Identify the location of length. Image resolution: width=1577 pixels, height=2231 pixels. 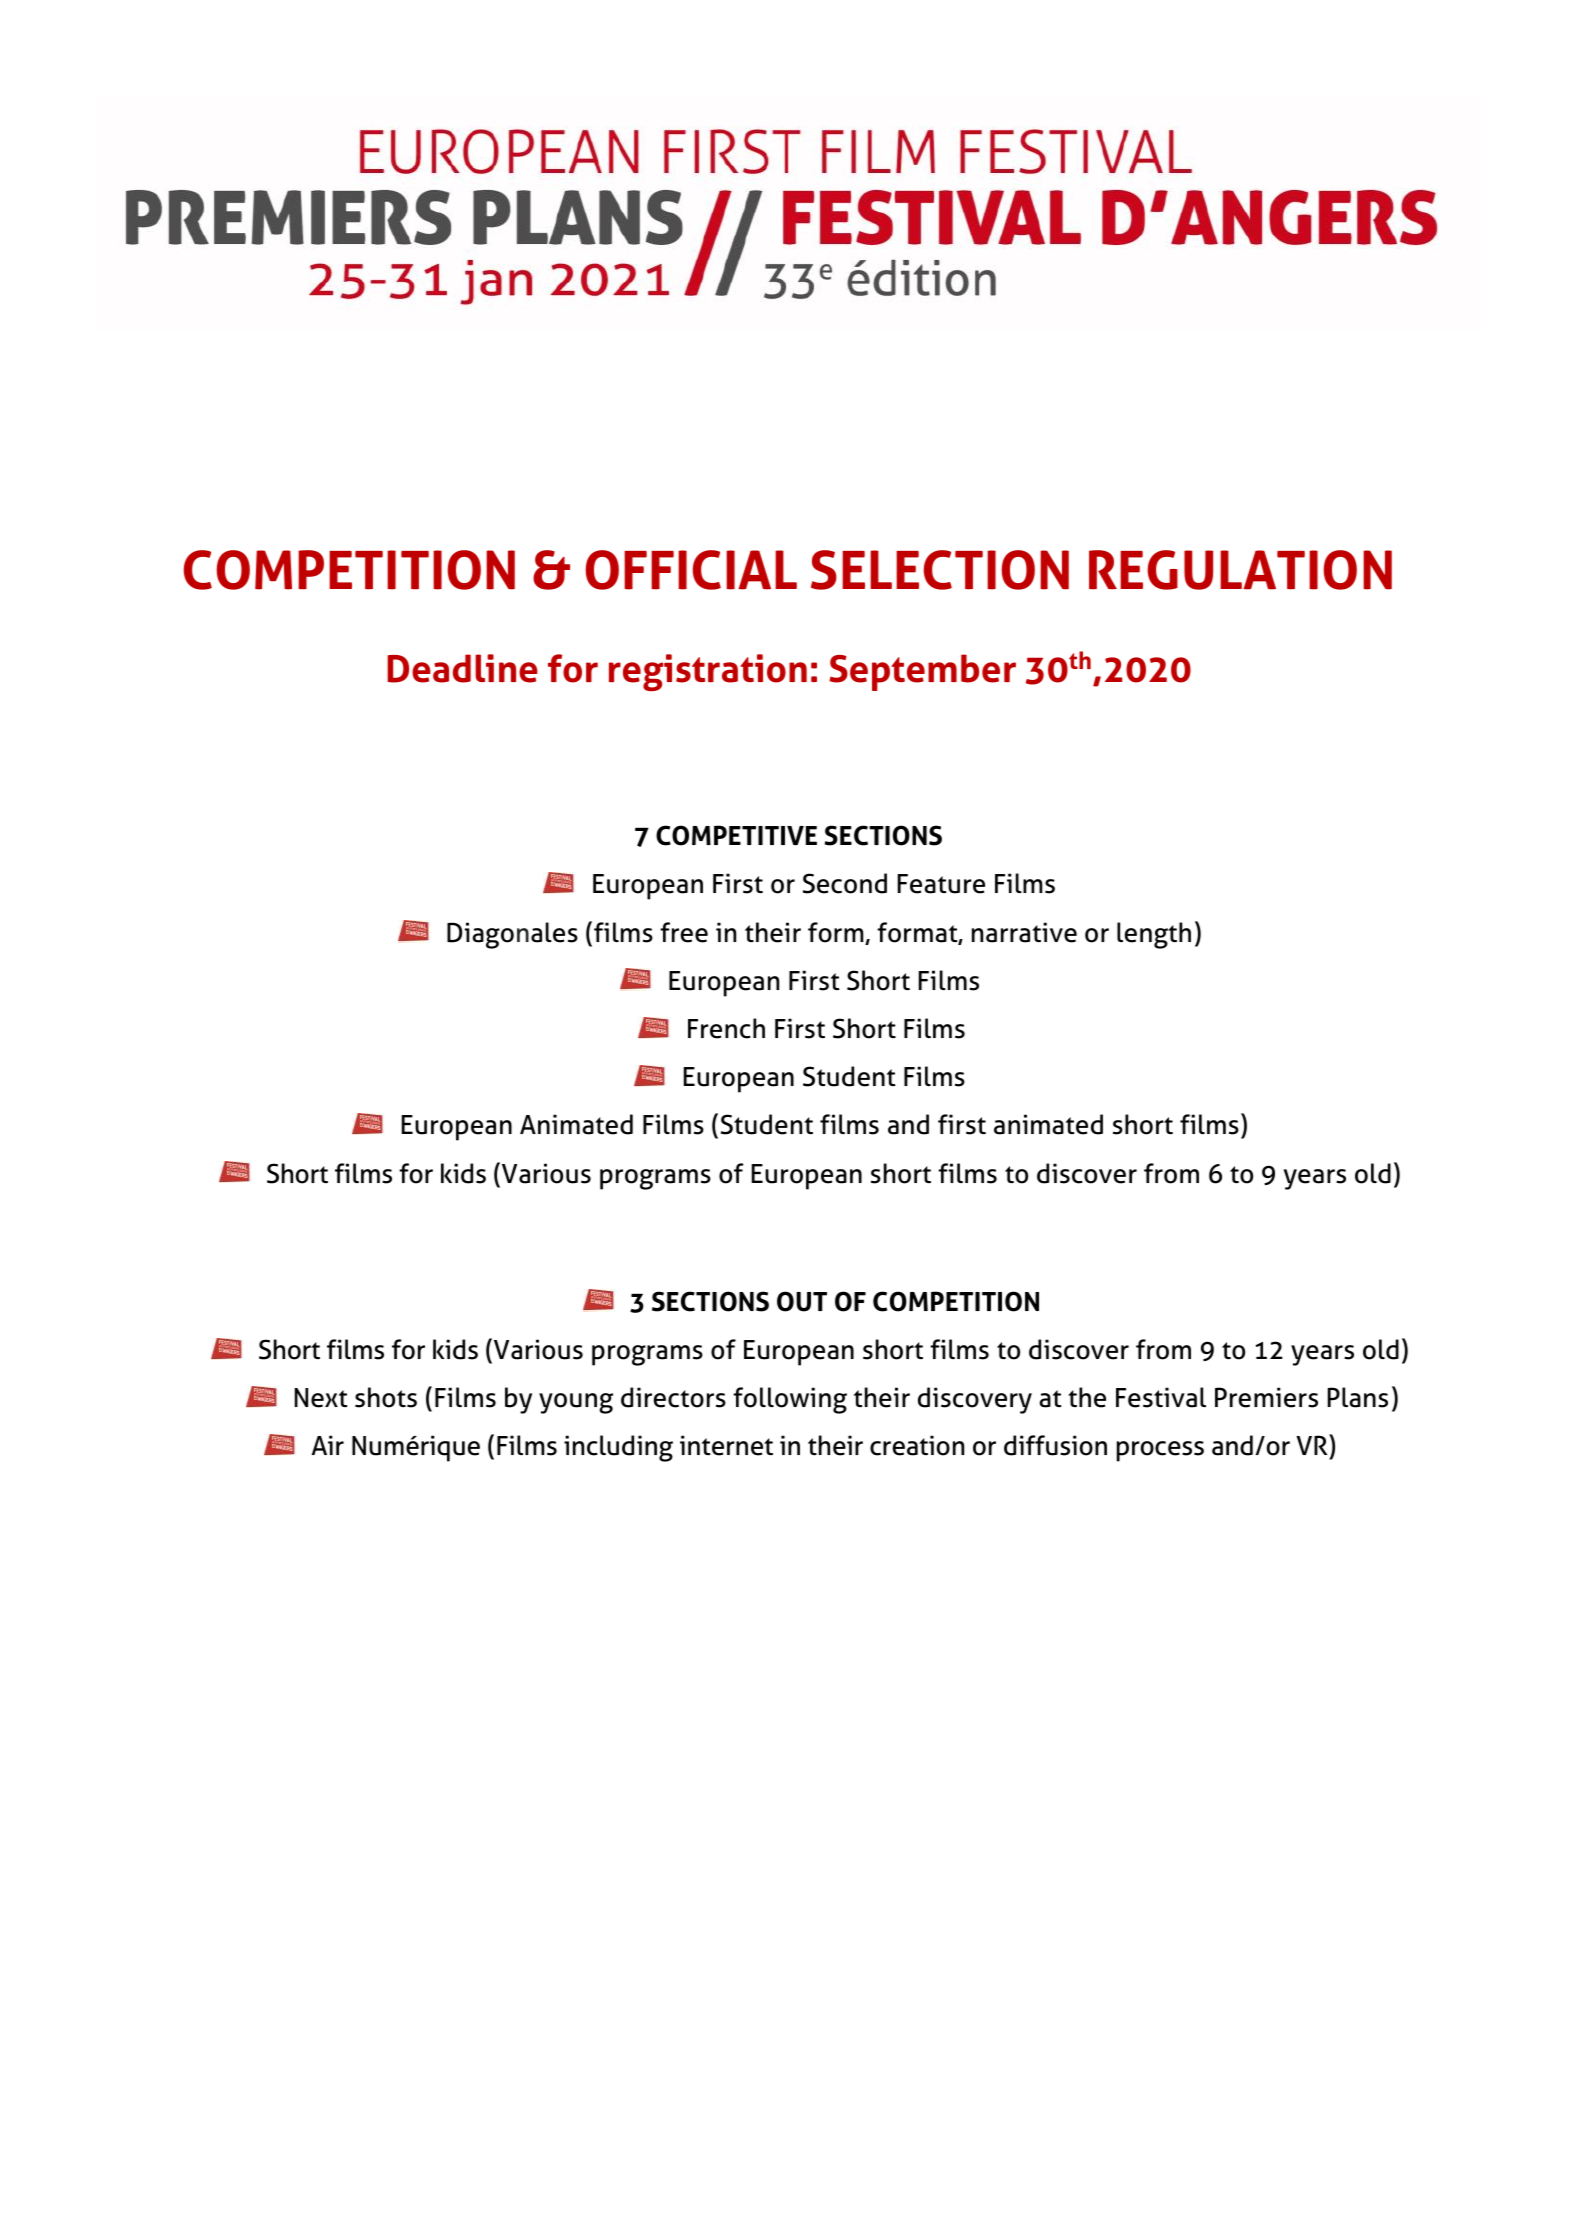
(1154, 935).
